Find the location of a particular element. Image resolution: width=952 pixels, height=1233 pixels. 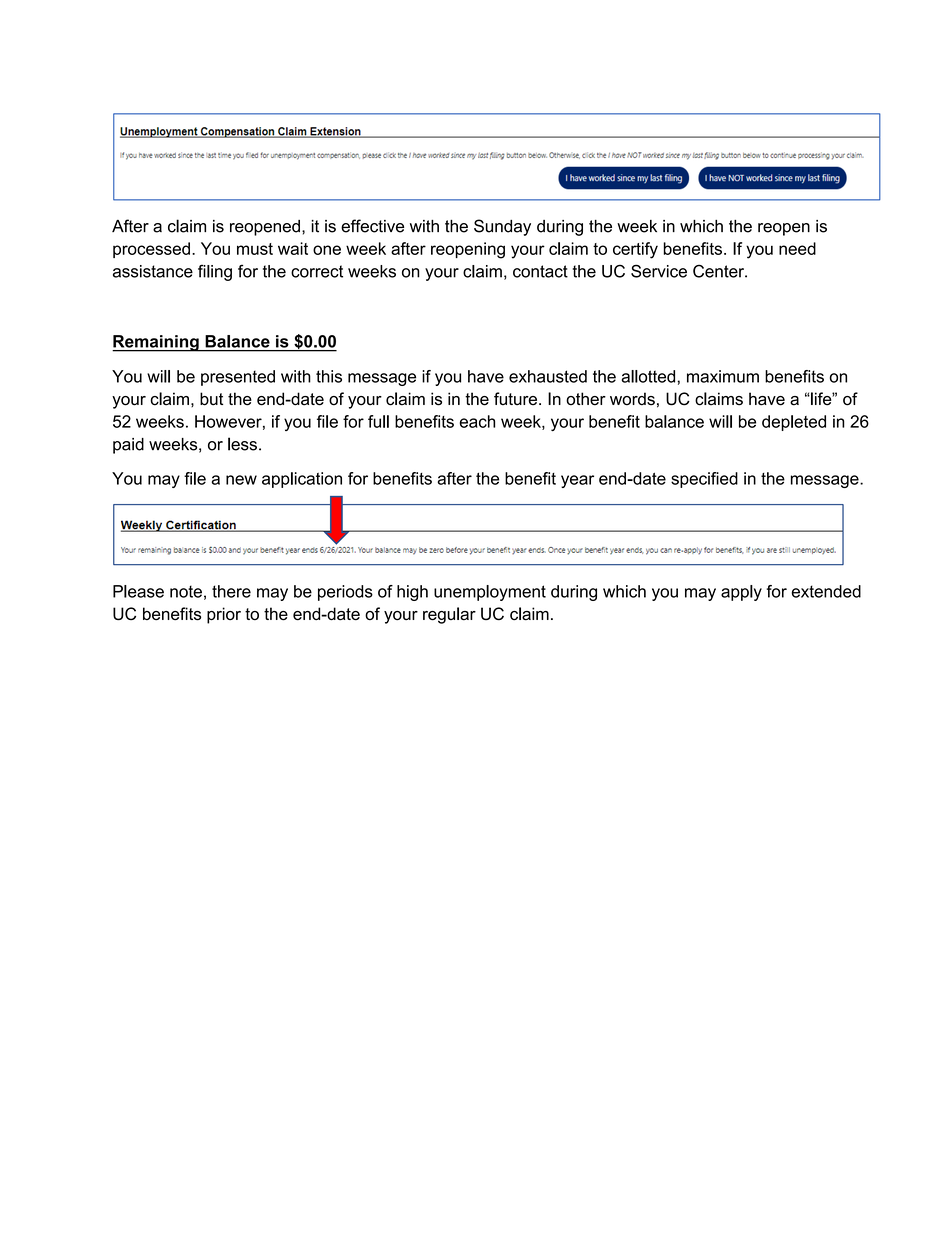

new is located at coordinates (241, 480).
